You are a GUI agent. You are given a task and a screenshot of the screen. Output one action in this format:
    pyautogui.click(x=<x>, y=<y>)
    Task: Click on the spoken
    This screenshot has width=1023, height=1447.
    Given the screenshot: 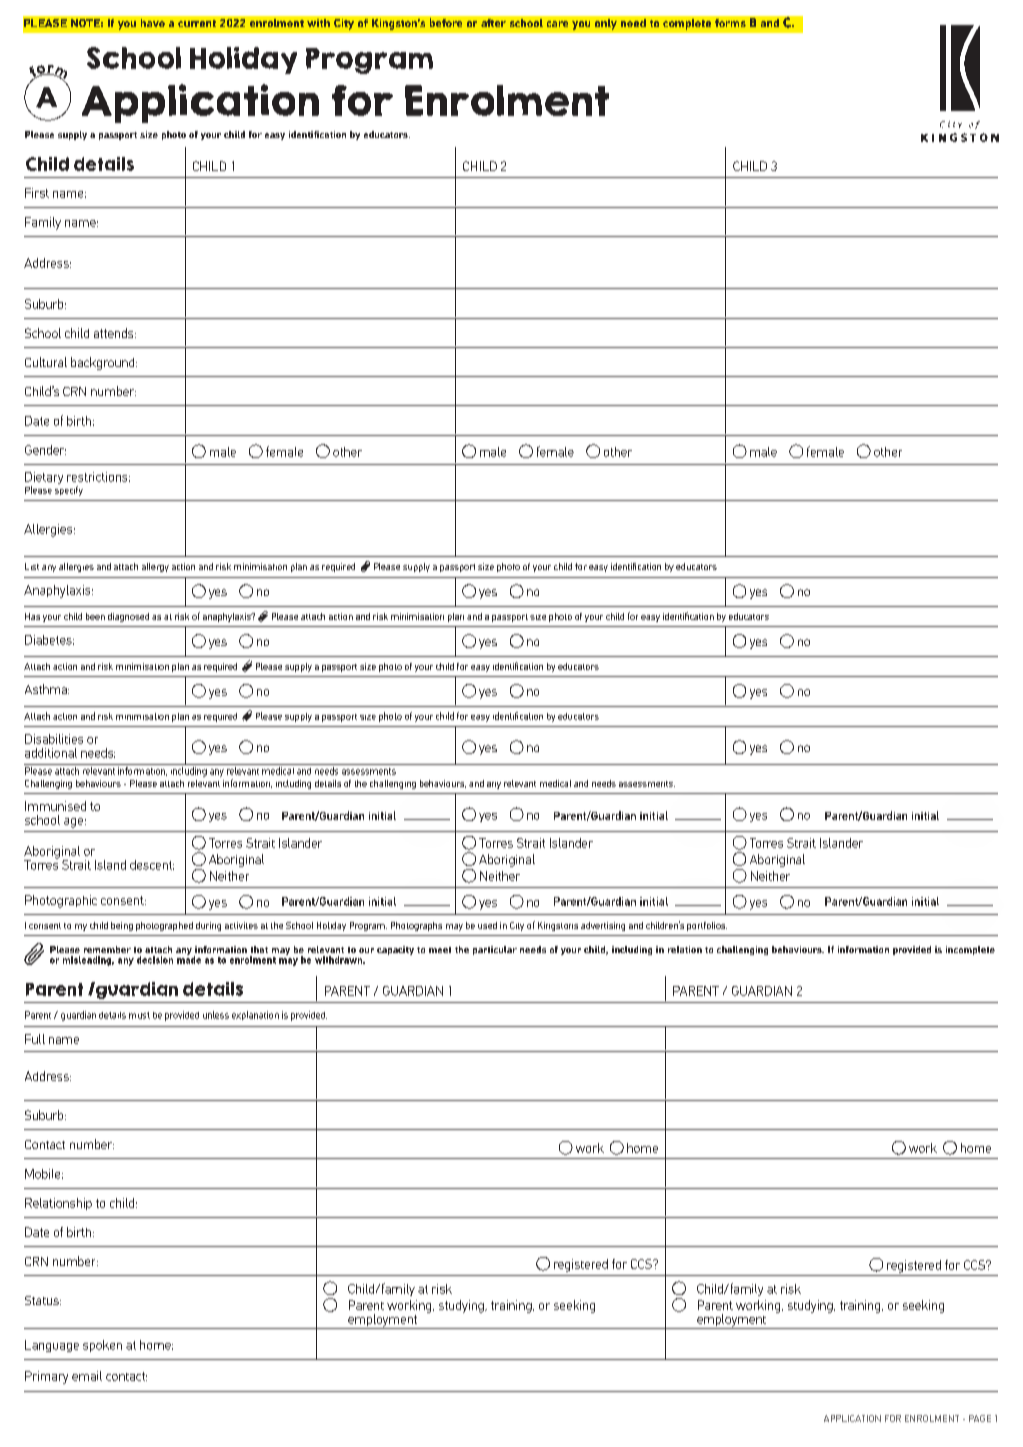 What is the action you would take?
    pyautogui.click(x=102, y=1346)
